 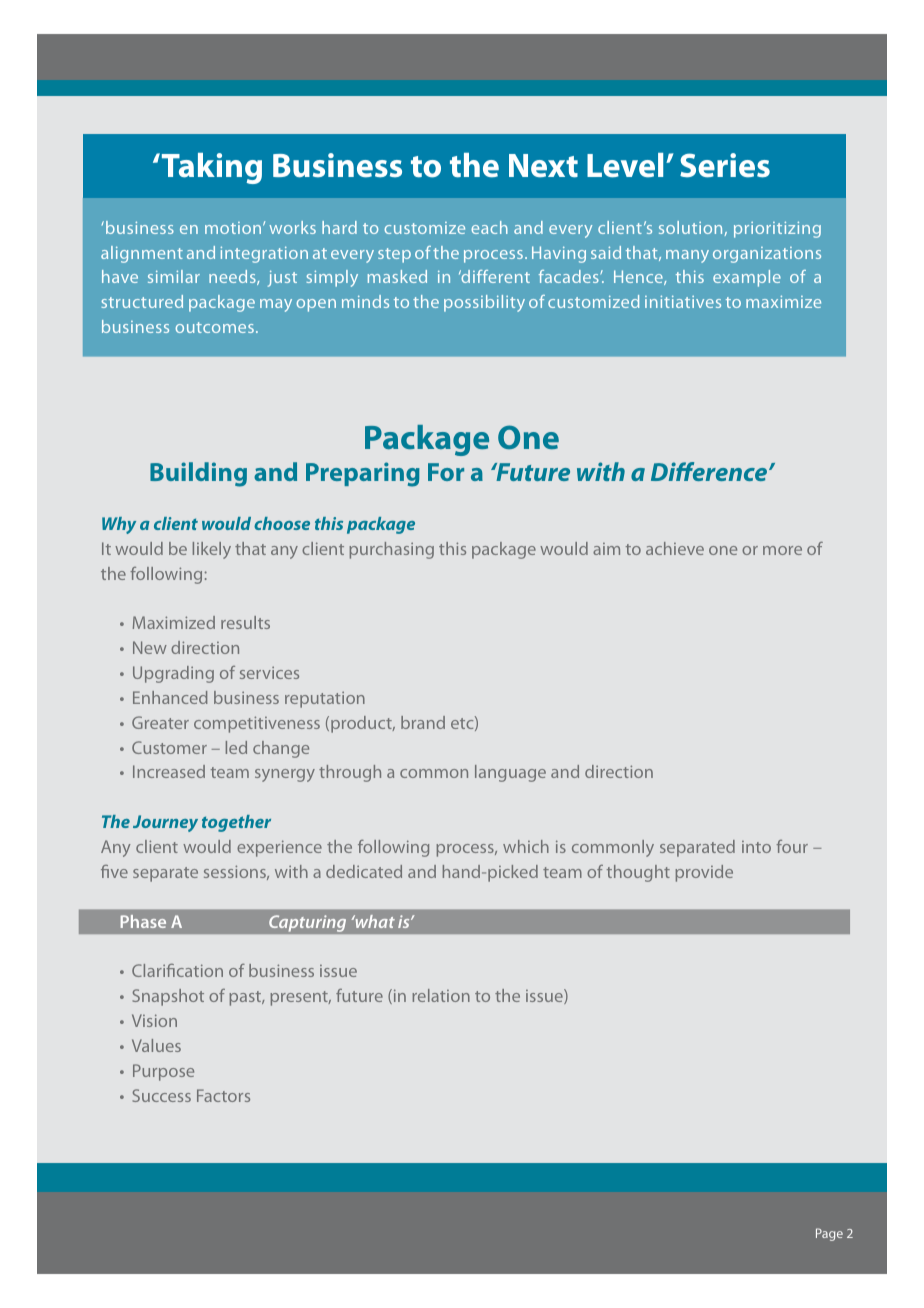 What do you see at coordinates (829, 1234) in the image?
I see `Page` at bounding box center [829, 1234].
